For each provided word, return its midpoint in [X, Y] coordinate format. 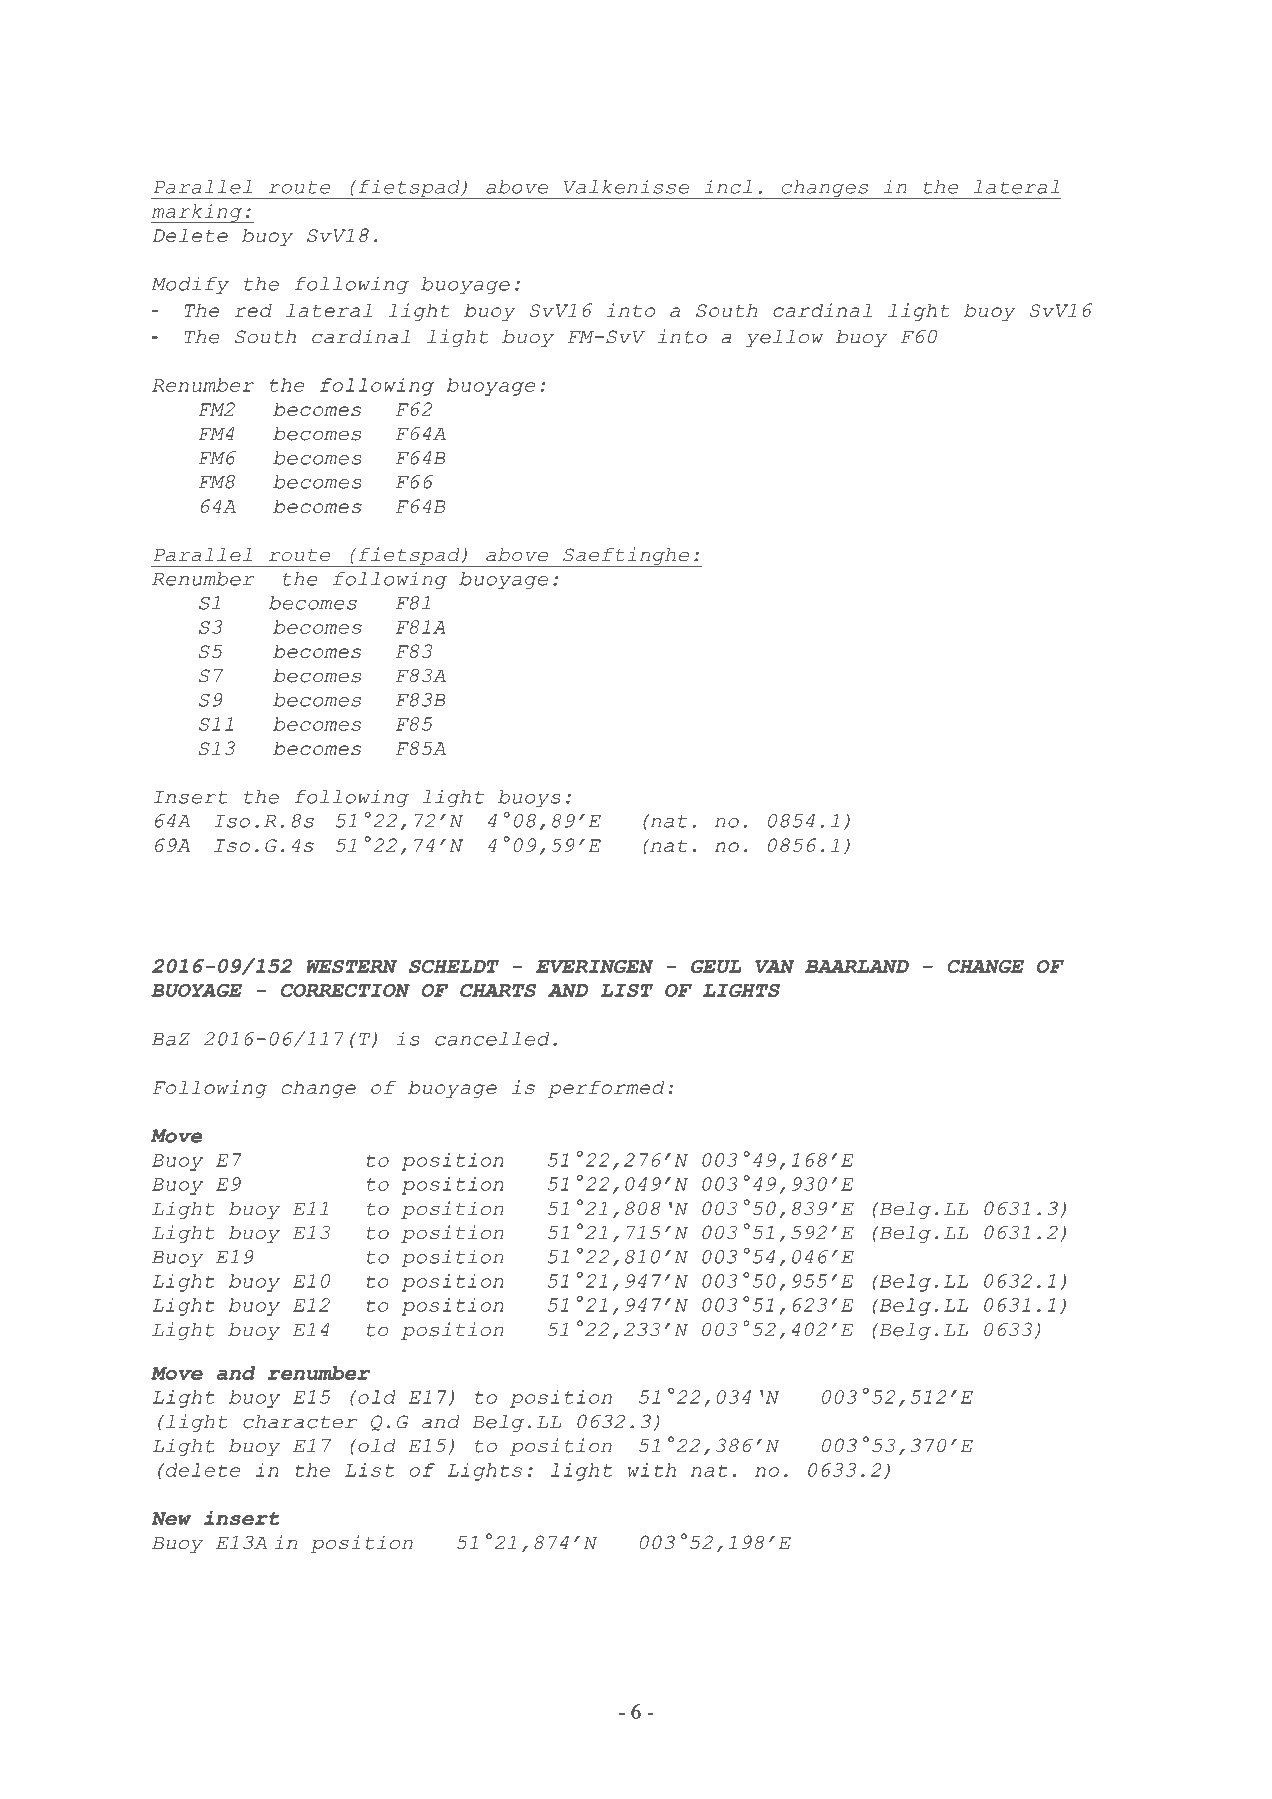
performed [606, 1089]
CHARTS [498, 990]
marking [197, 213]
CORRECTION [345, 990]
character [300, 1422]
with [652, 1470]
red [253, 310]
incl [728, 187]
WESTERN [352, 966]
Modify [190, 285]
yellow [785, 338]
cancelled [492, 1039]
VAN [774, 966]
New [172, 1518]
